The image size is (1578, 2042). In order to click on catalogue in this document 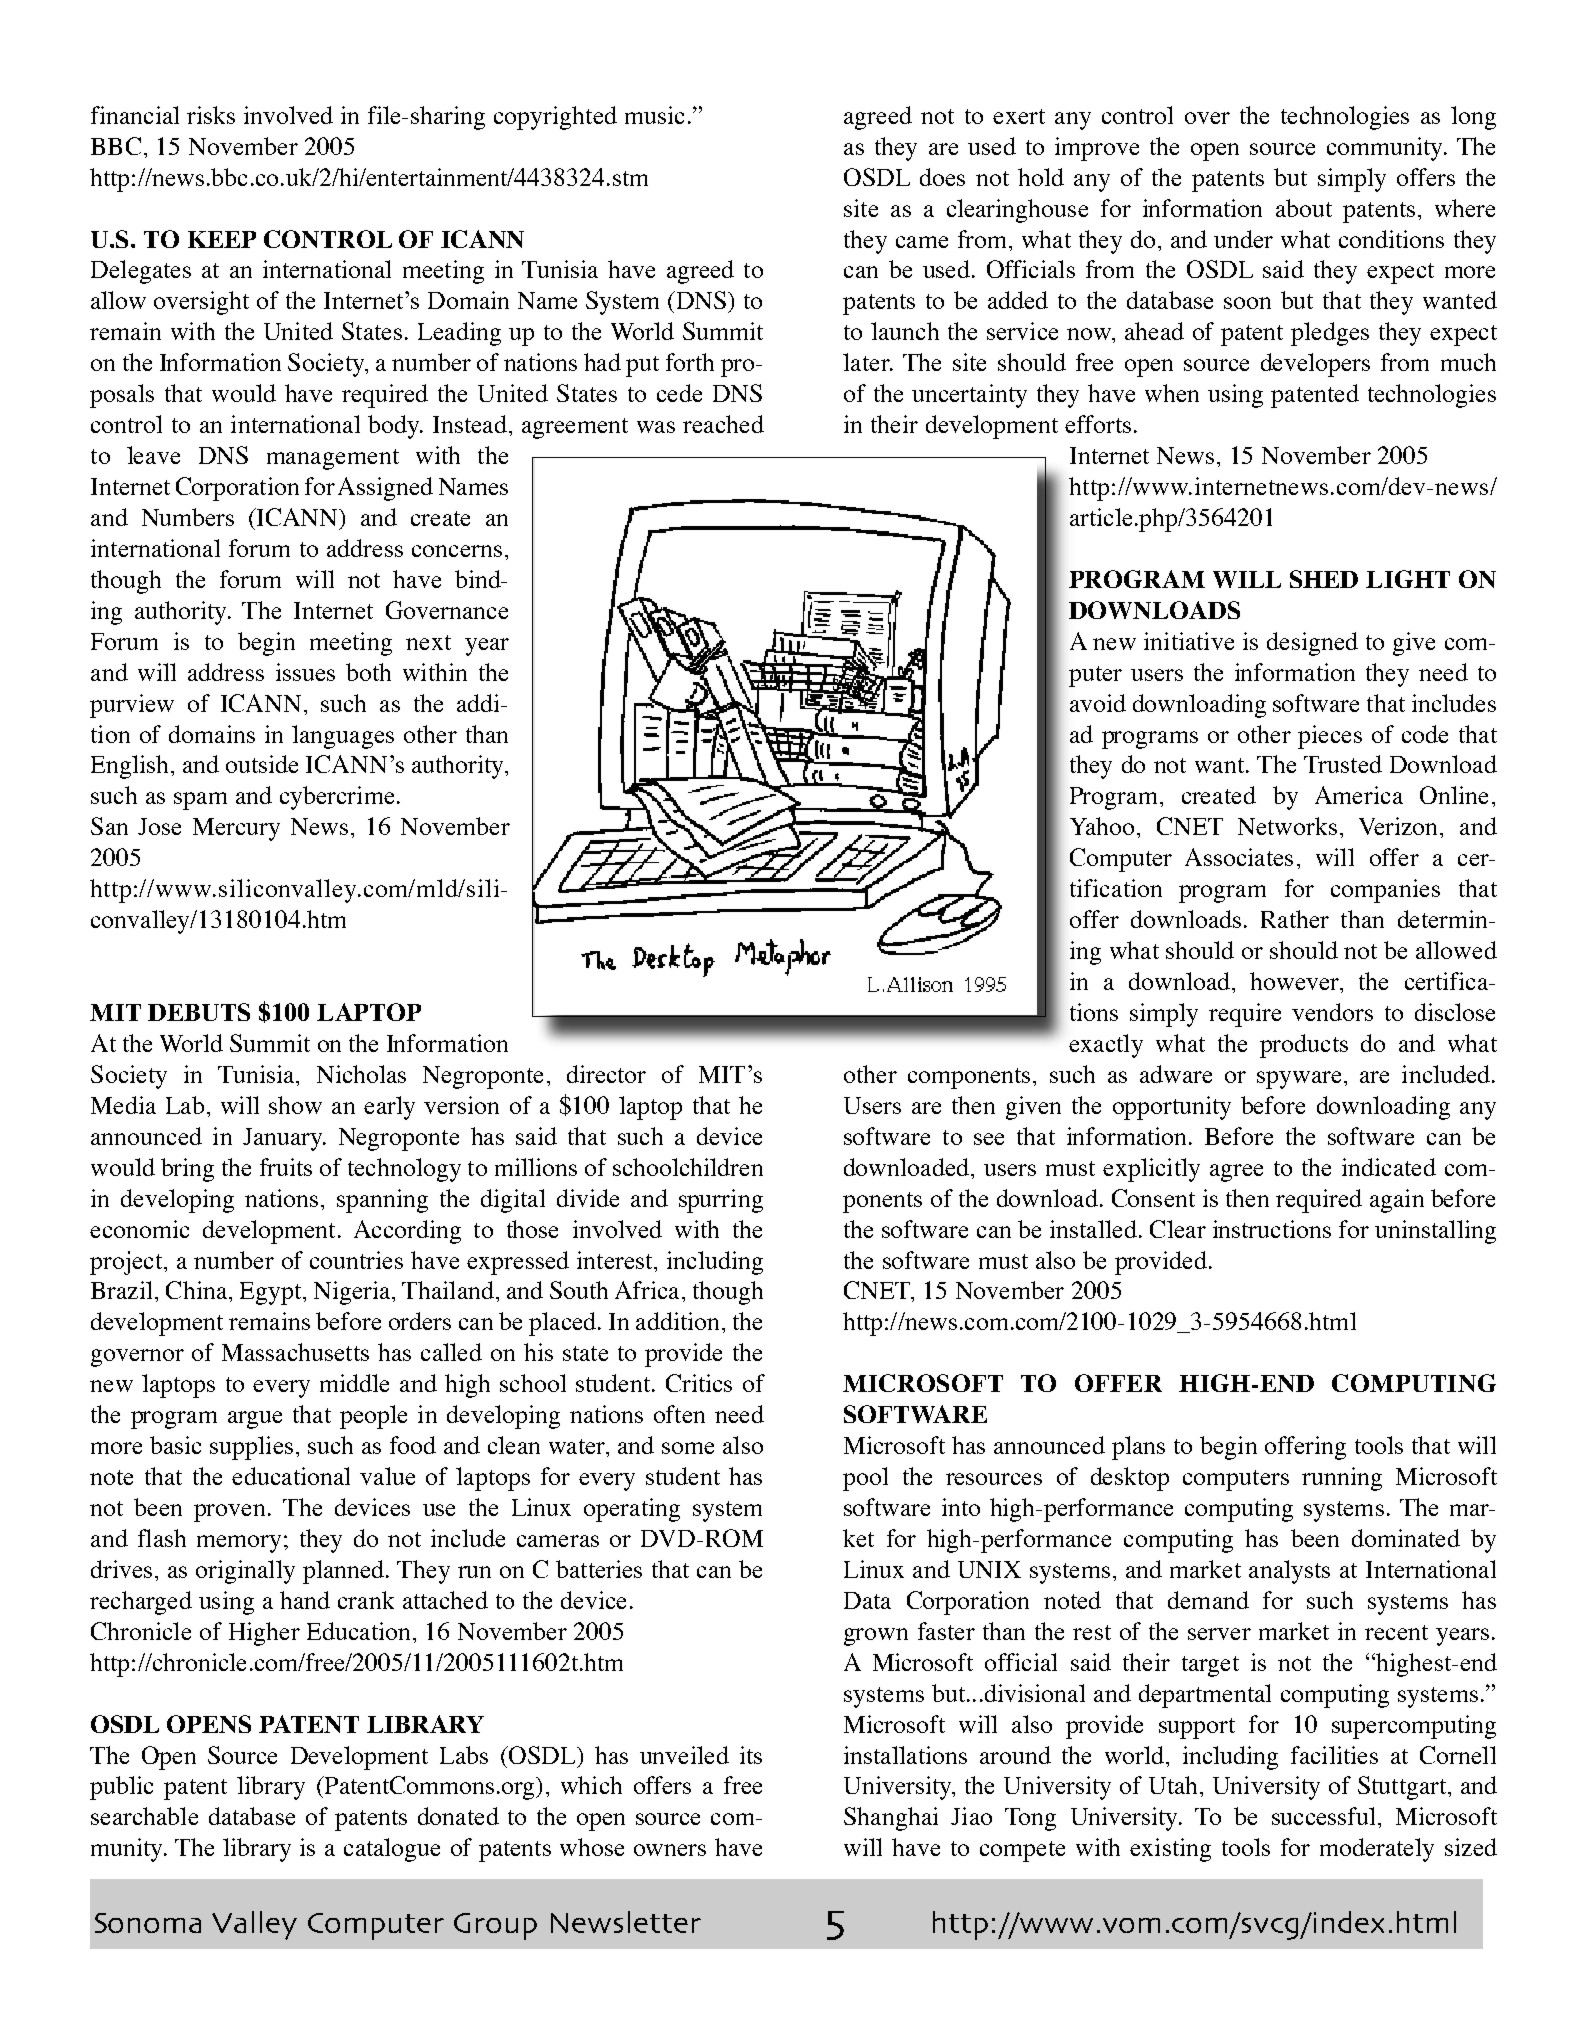, I will do `click(392, 1850)`.
